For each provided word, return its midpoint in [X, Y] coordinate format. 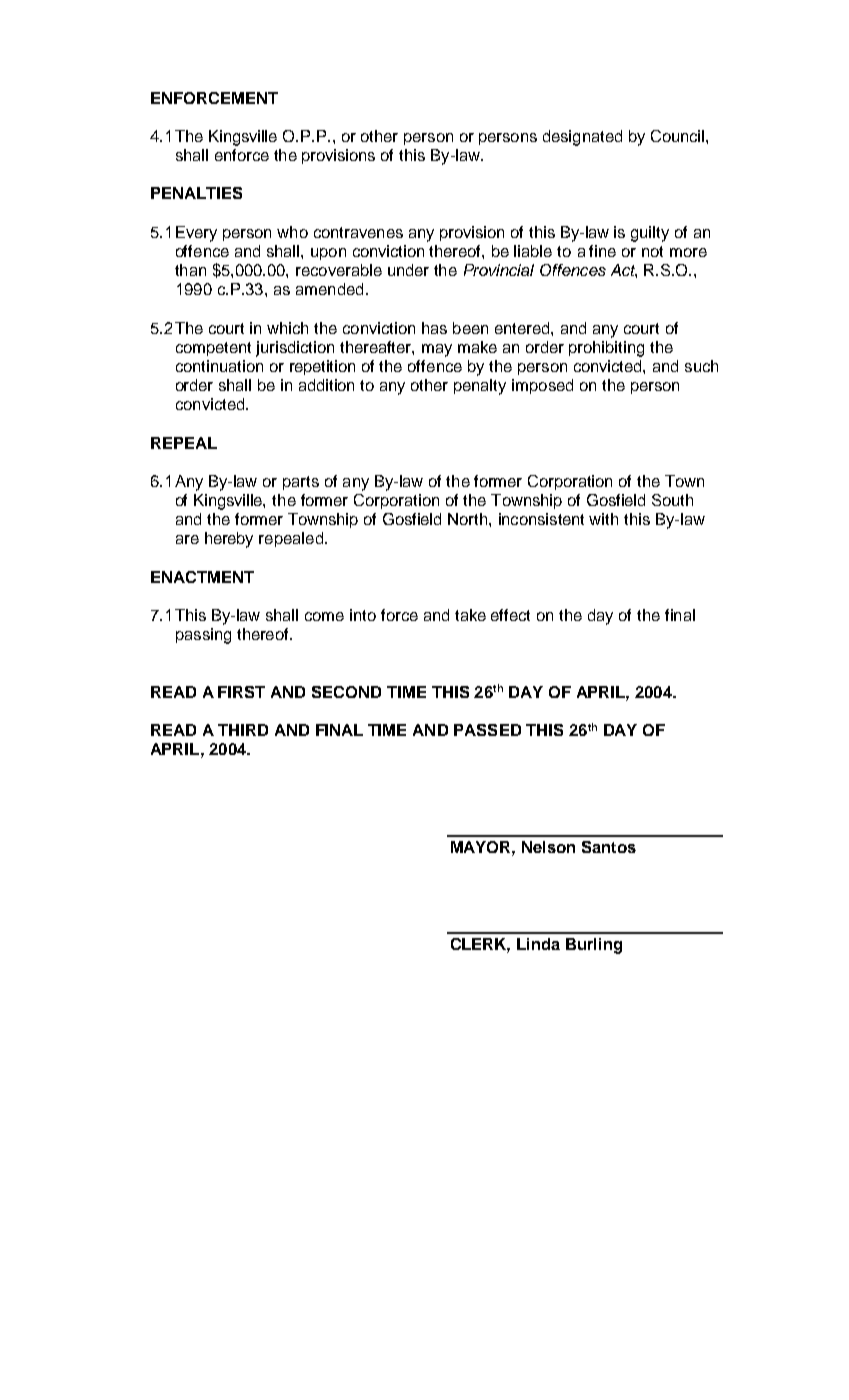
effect [510, 615]
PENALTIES [196, 193]
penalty [480, 387]
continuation [219, 366]
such [701, 366]
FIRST [241, 692]
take [470, 615]
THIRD [243, 730]
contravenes [358, 232]
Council [679, 136]
